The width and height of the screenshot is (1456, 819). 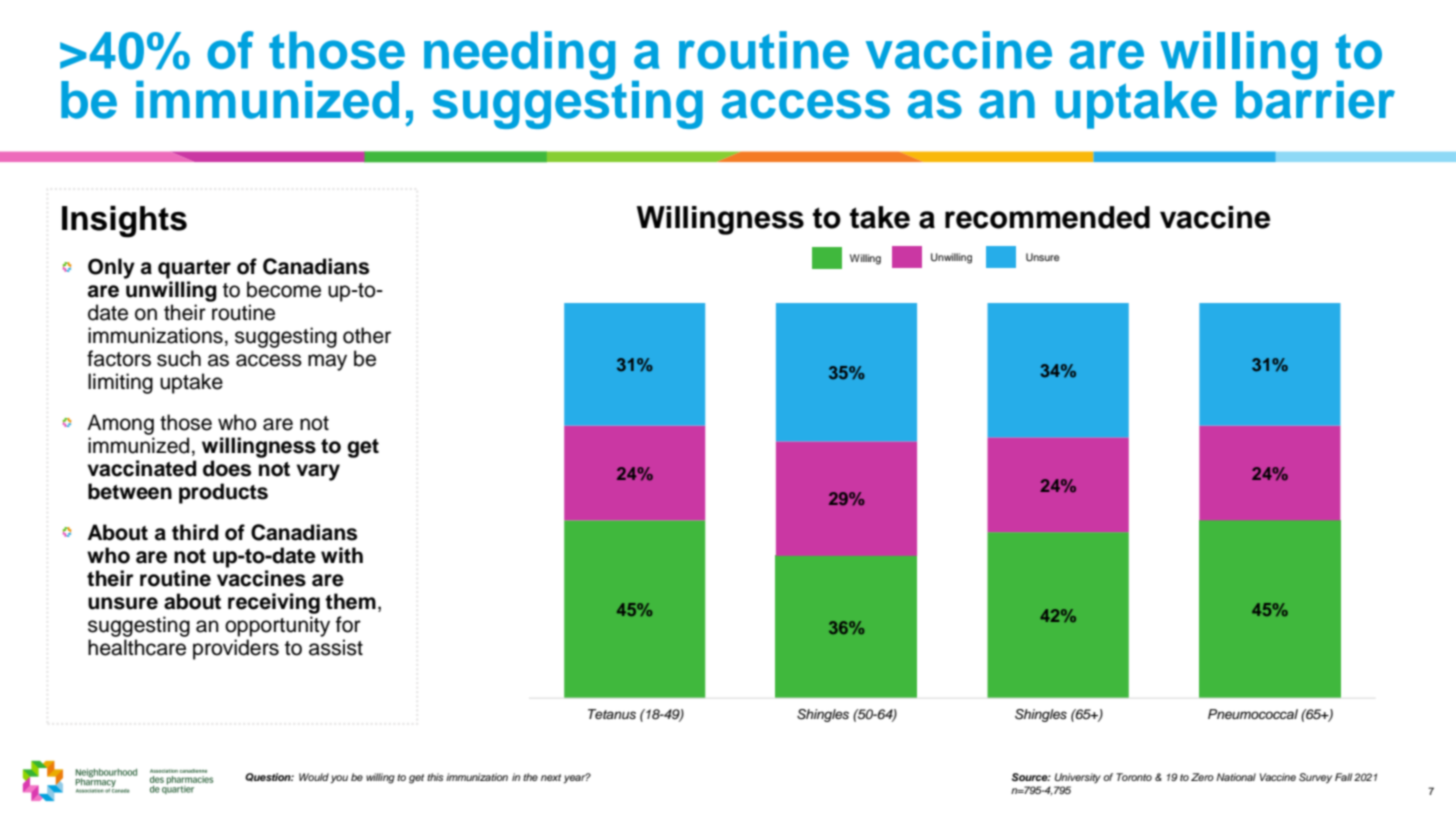 I want to click on Would, so click(x=314, y=777).
